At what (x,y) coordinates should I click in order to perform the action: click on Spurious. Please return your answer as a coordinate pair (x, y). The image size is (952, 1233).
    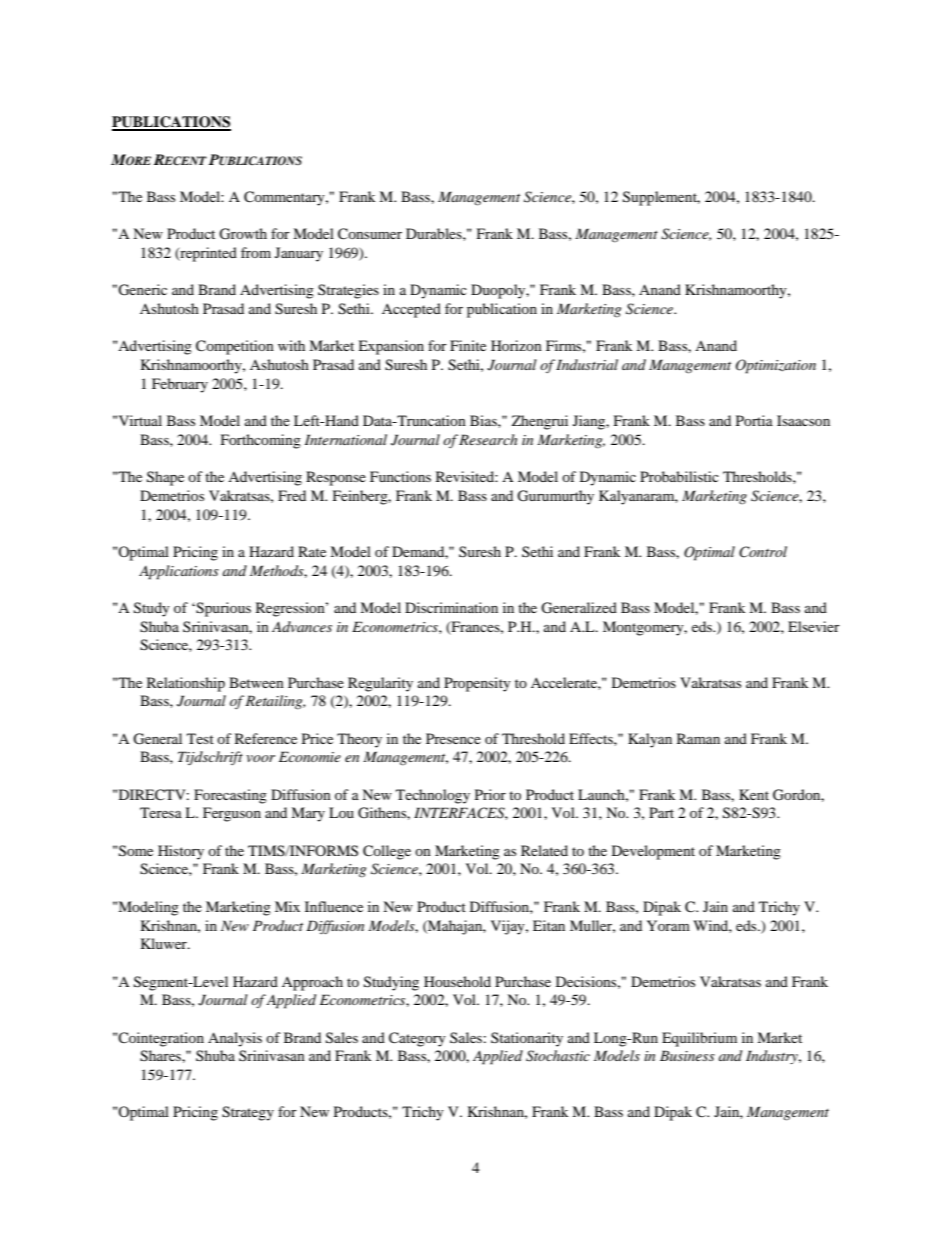
    Looking at the image, I should click on (222, 609).
